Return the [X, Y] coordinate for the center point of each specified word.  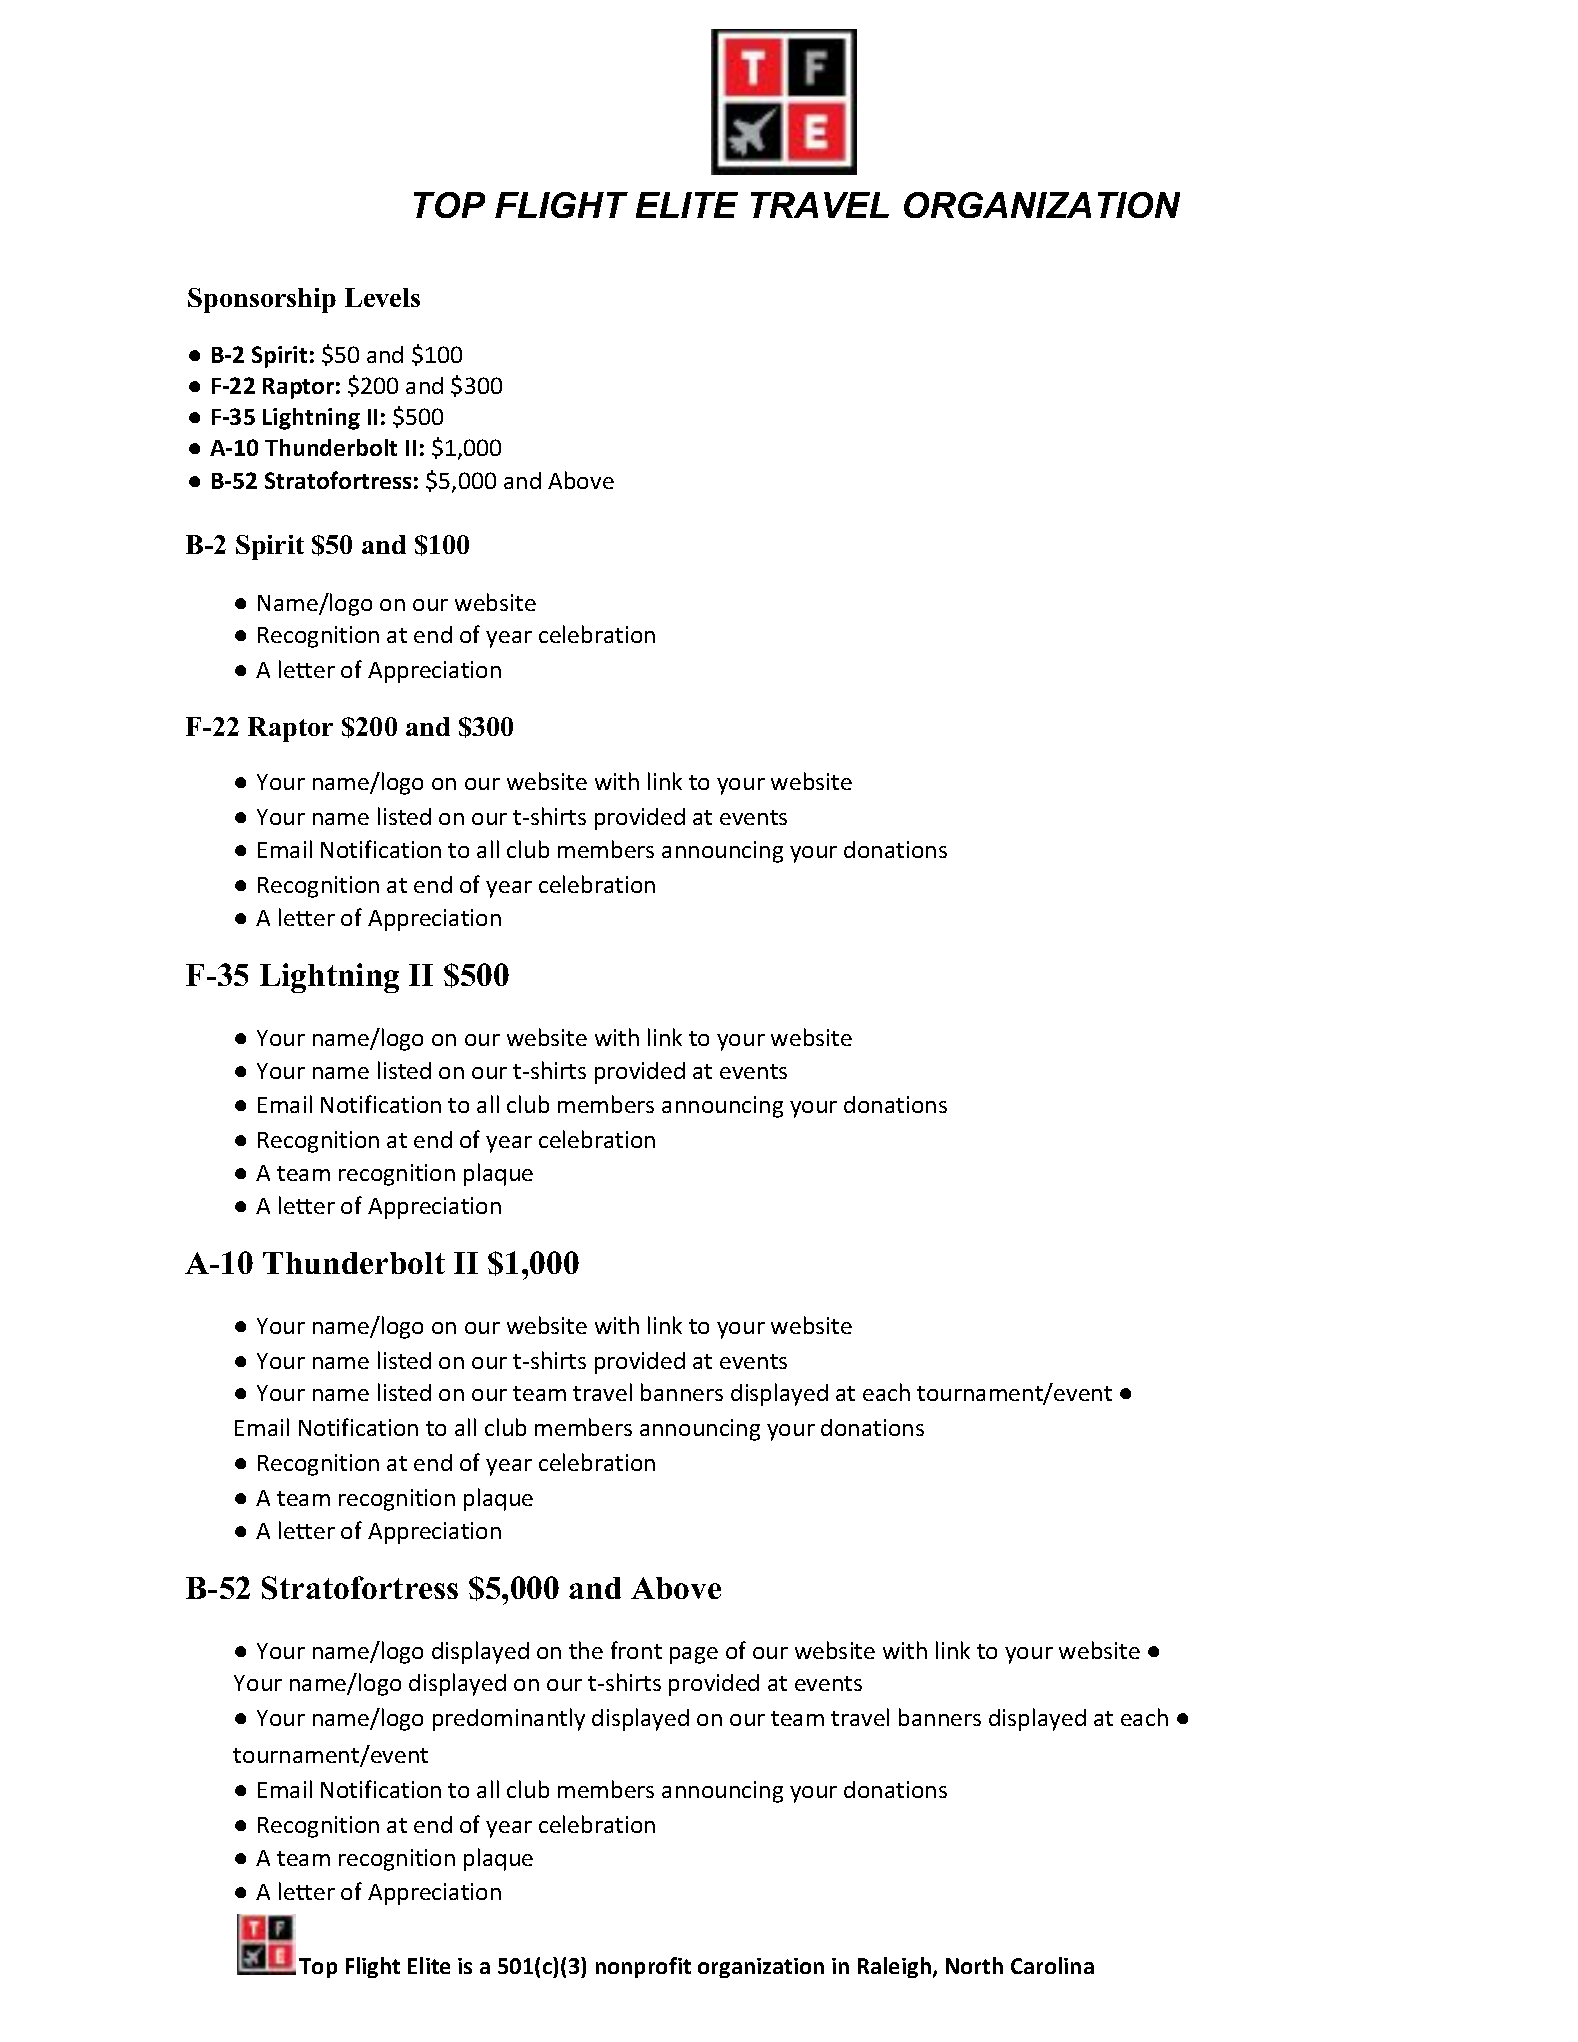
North [974, 1965]
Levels [382, 297]
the [586, 1650]
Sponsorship [262, 300]
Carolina [1052, 1965]
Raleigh [894, 1967]
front [636, 1650]
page [694, 1655]
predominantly [509, 1719]
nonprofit [643, 1967]
